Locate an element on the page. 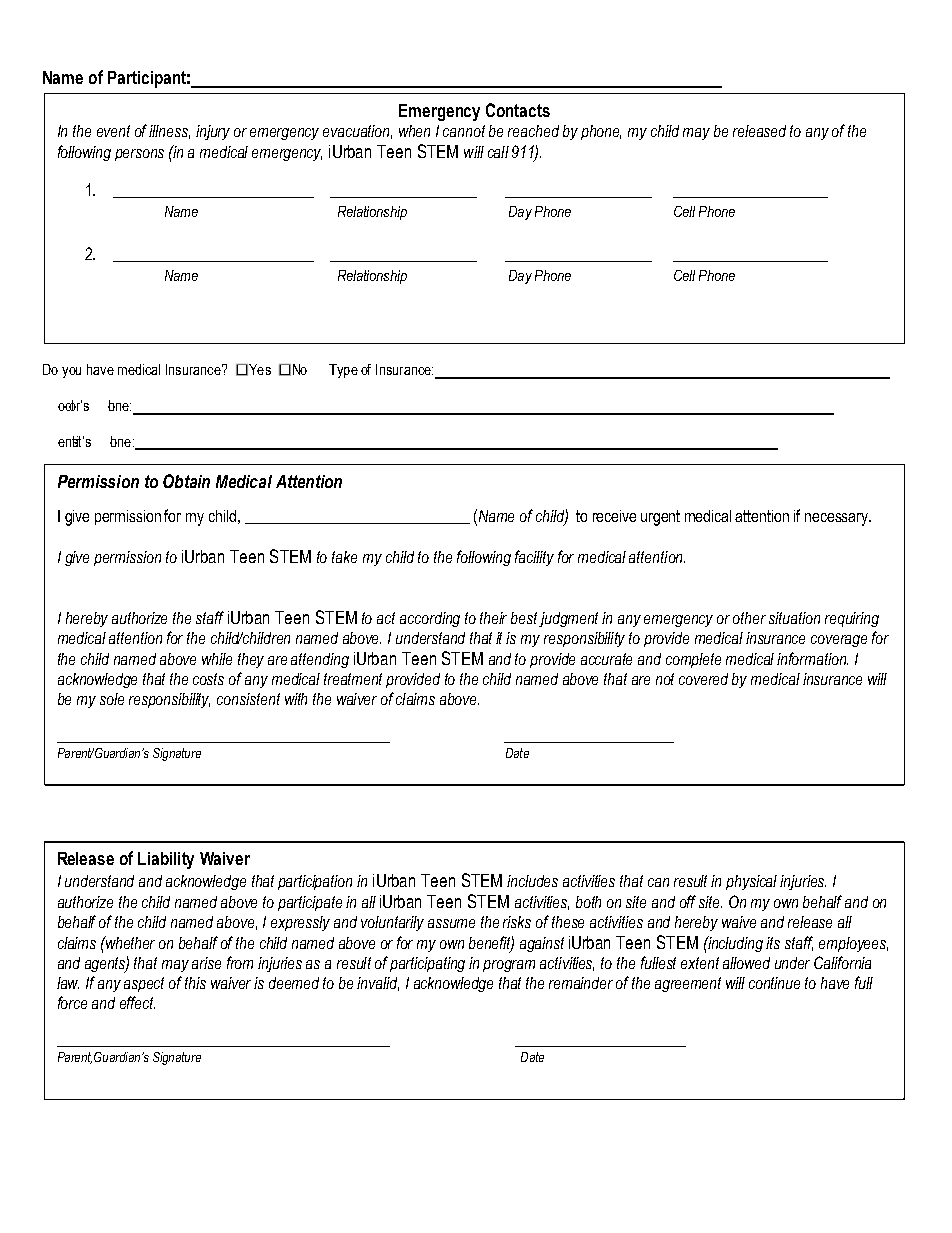 This document has width=952, height=1233. cannot is located at coordinates (464, 131).
